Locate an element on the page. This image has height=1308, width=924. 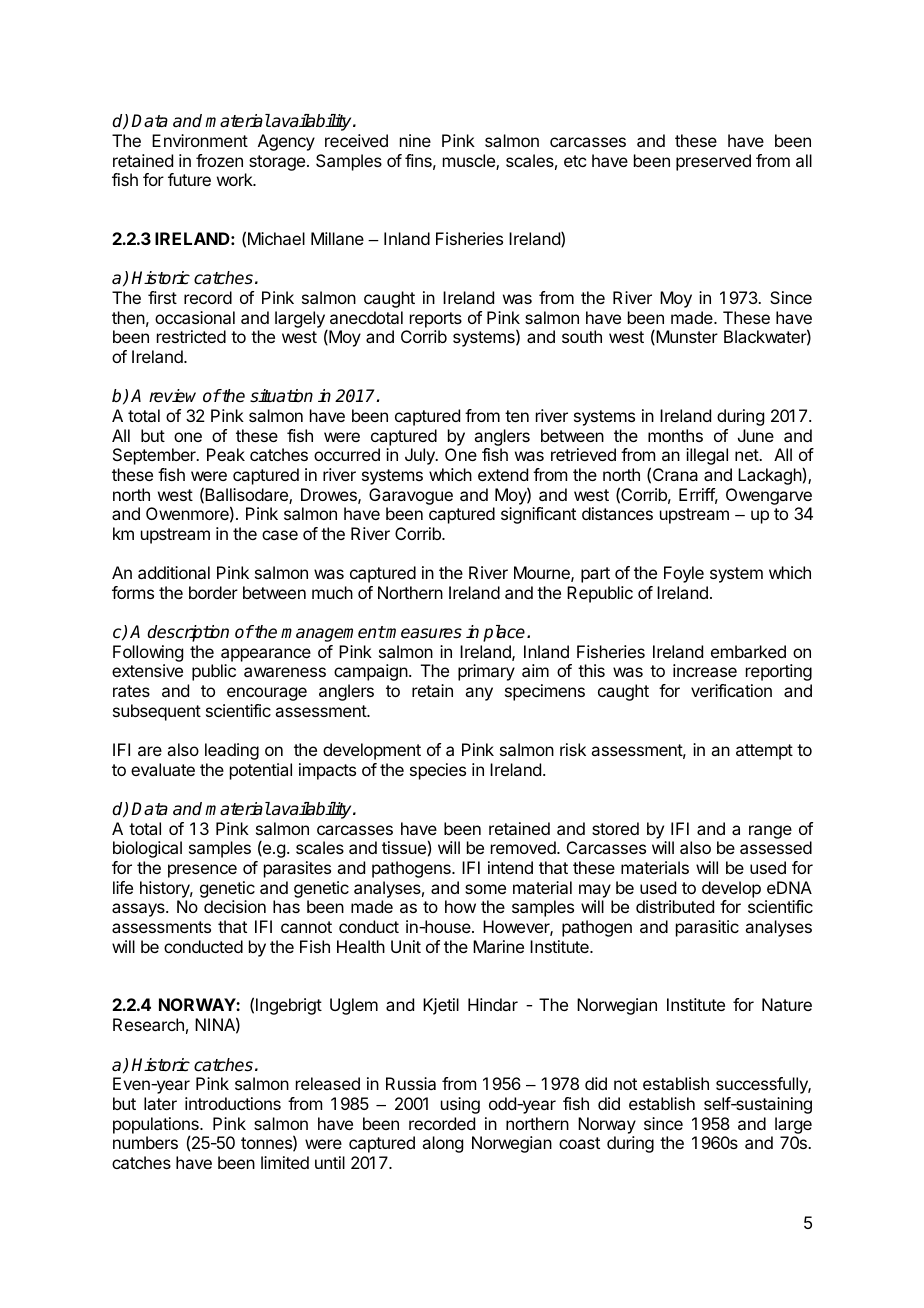
July is located at coordinates (421, 456).
